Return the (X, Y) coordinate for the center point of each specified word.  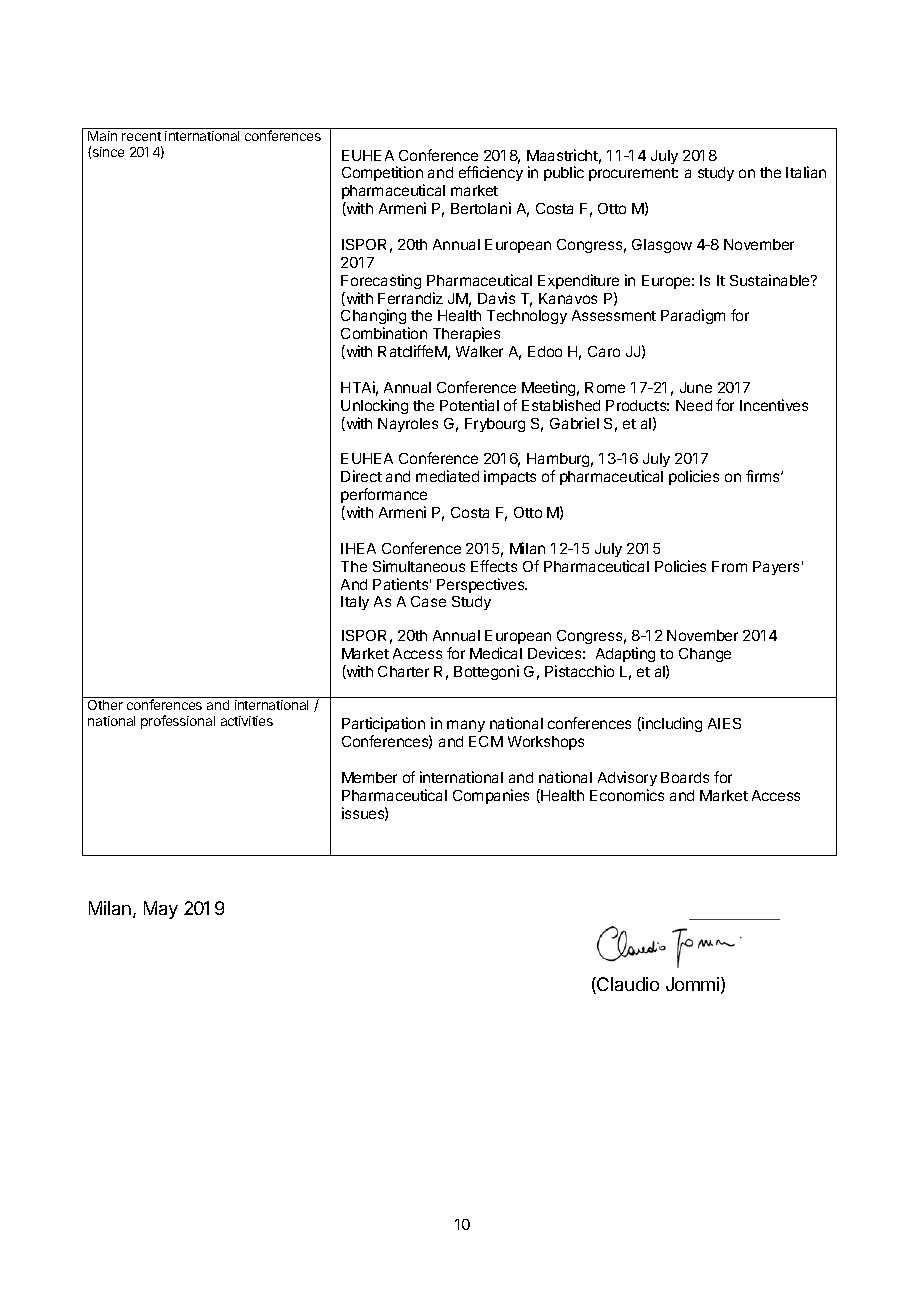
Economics (627, 795)
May (161, 910)
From (729, 566)
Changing (375, 318)
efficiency (491, 173)
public (564, 173)
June (696, 387)
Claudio (627, 985)
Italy (355, 603)
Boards (685, 777)
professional (178, 722)
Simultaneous (419, 566)
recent (141, 136)
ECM (486, 741)
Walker (479, 351)
